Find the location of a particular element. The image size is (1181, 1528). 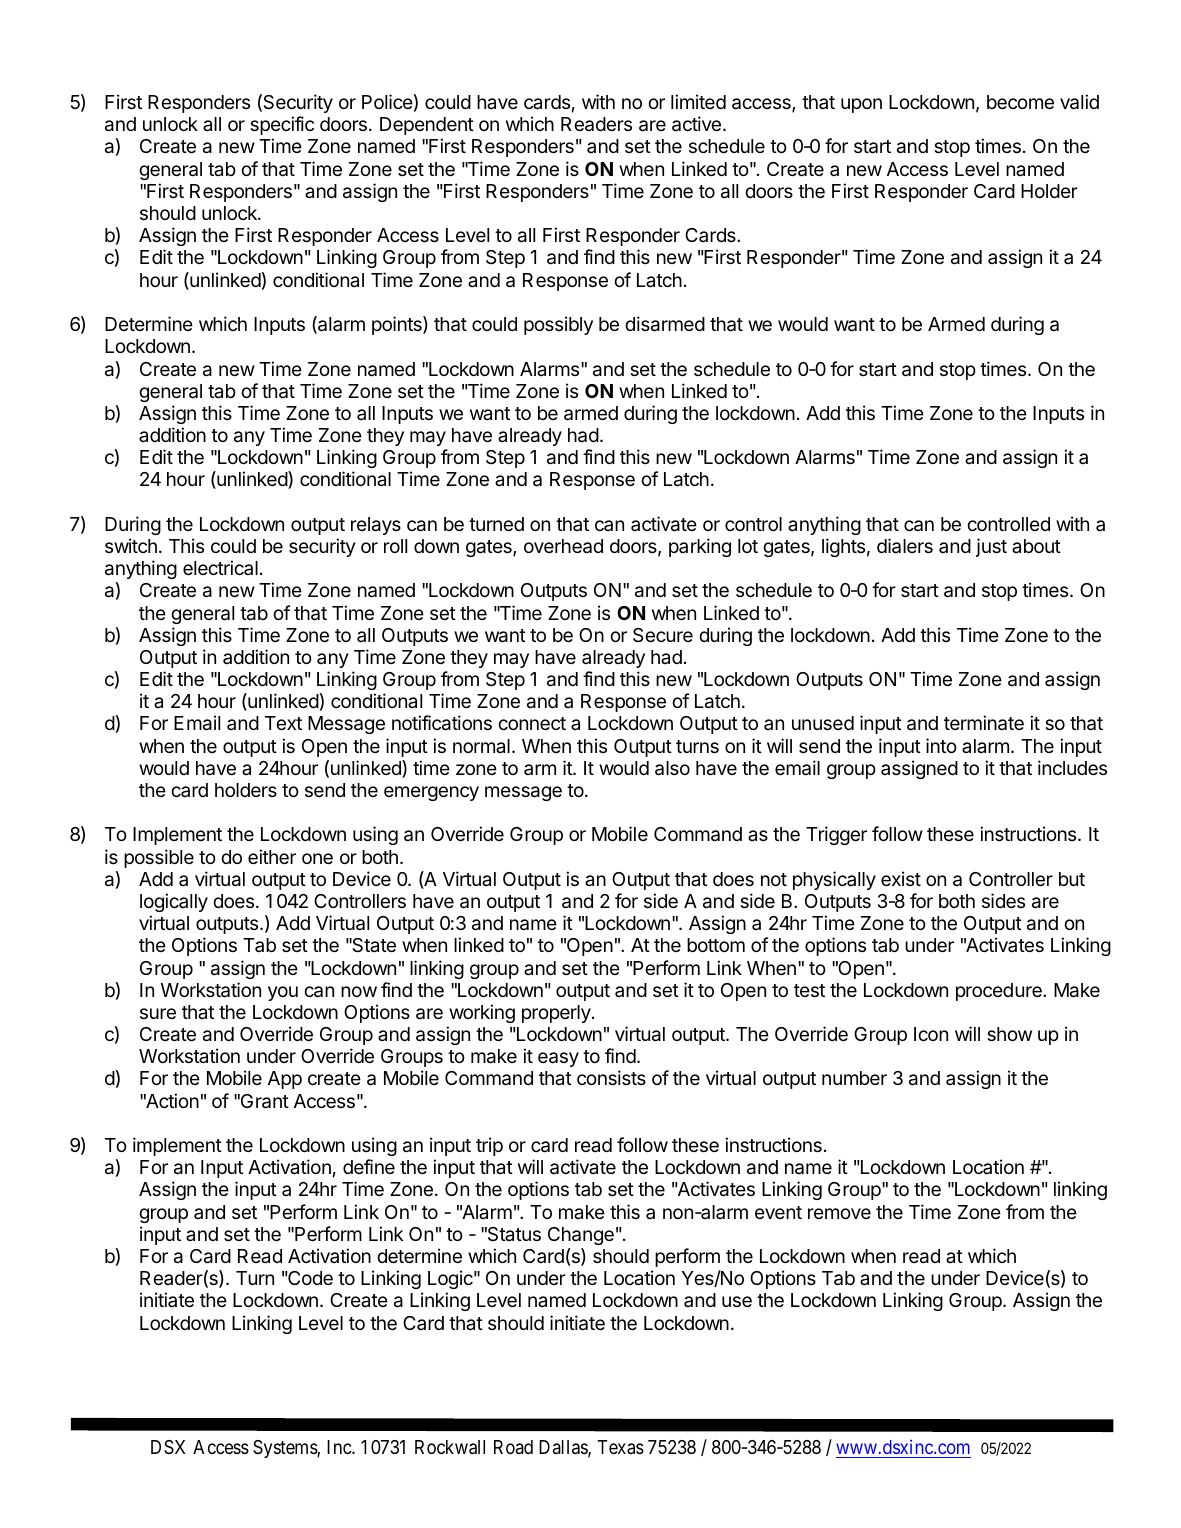

active is located at coordinates (696, 124).
